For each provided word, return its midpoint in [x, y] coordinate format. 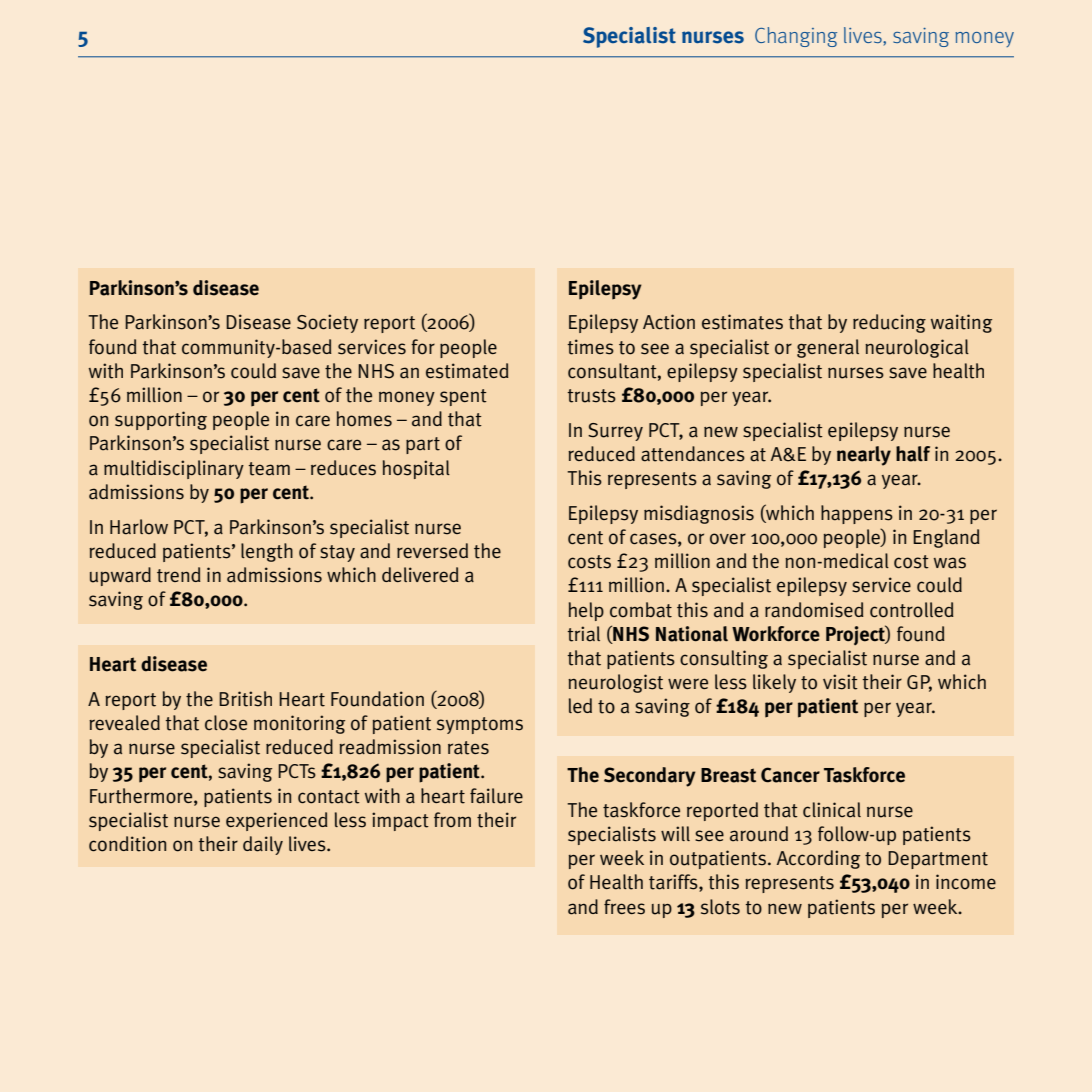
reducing [889, 323]
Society [327, 323]
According [818, 859]
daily [263, 845]
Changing [796, 37]
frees [624, 907]
